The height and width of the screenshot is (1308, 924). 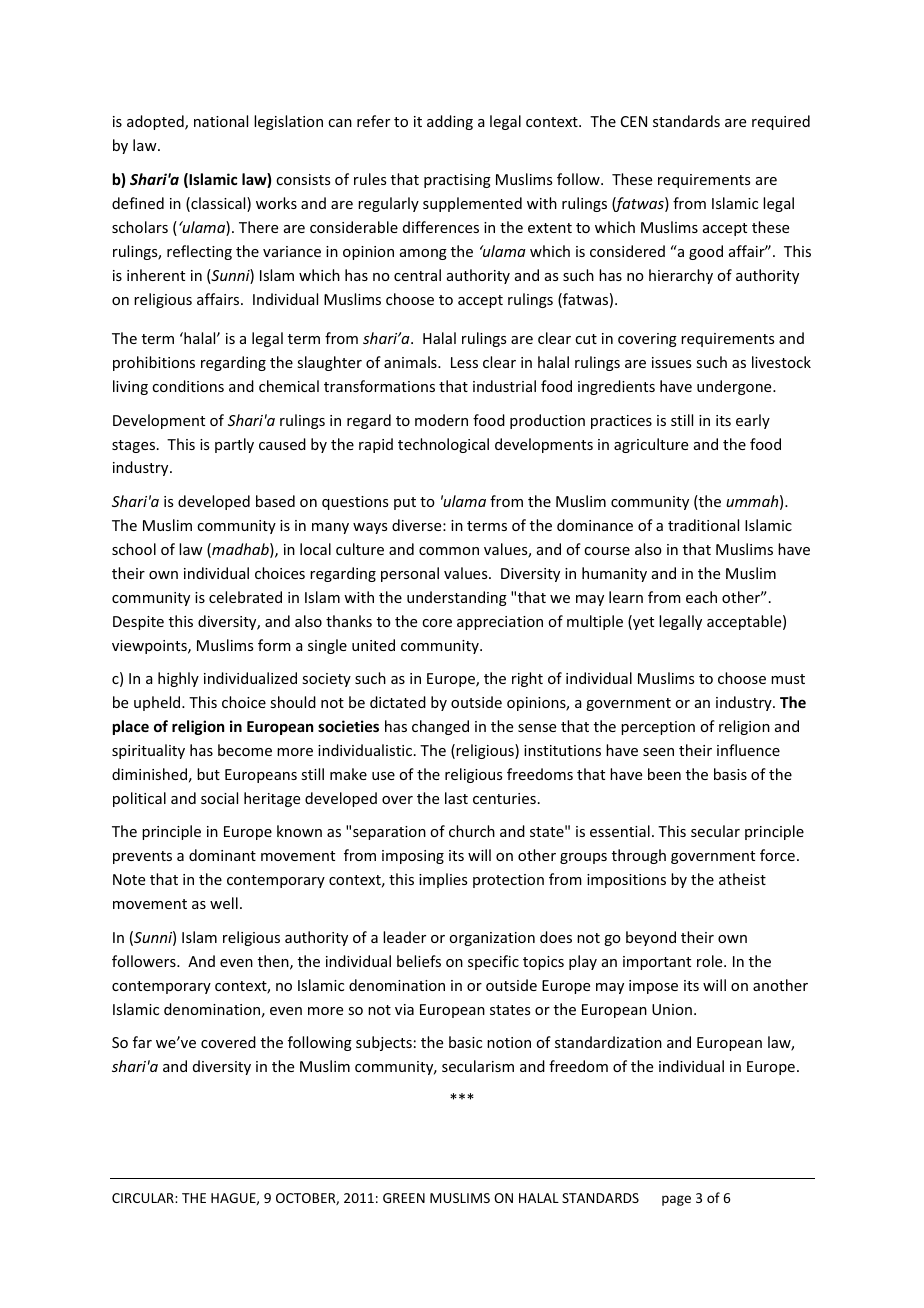 I want to click on practising, so click(x=457, y=181).
